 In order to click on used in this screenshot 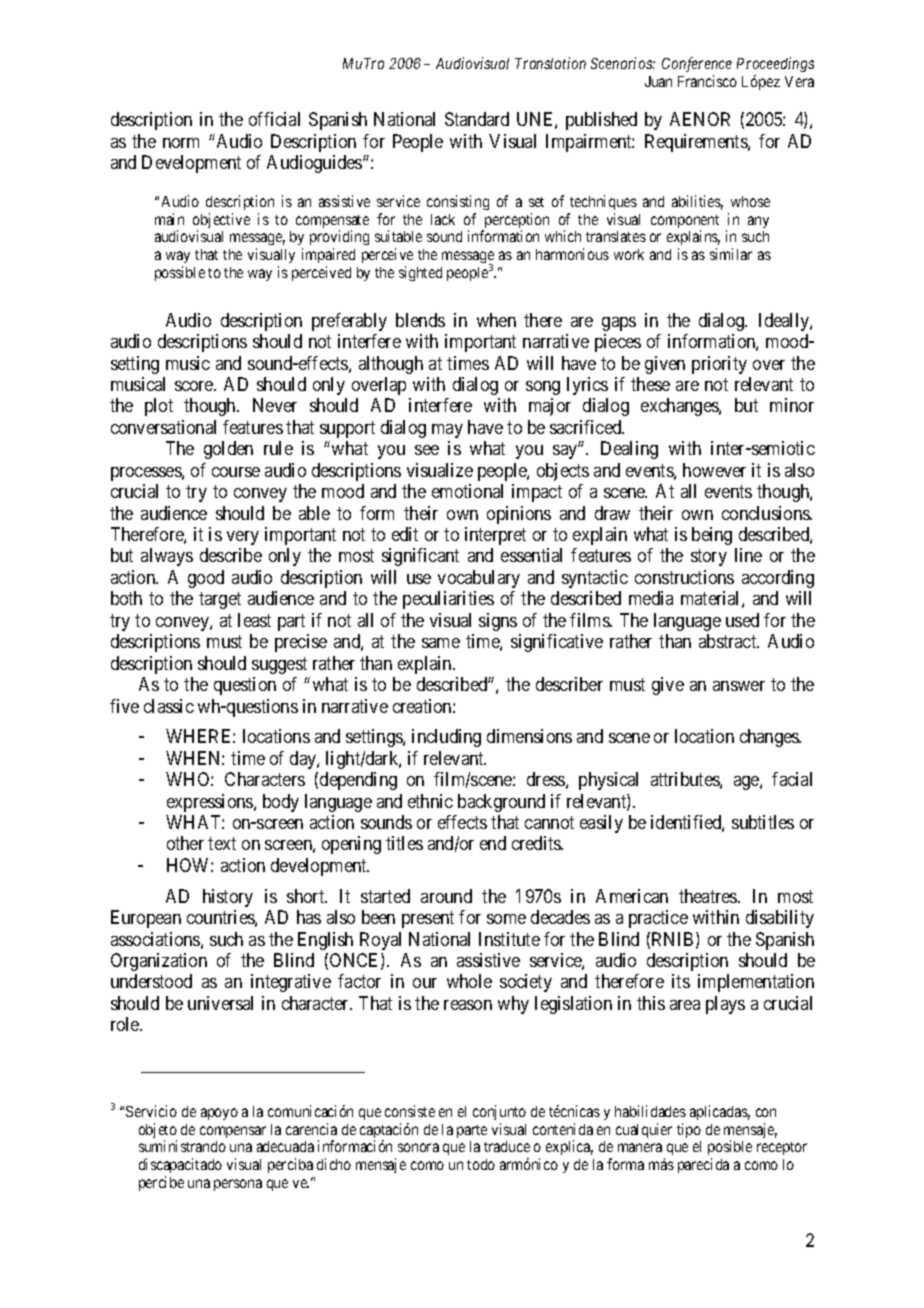, I will do `click(742, 620)`.
